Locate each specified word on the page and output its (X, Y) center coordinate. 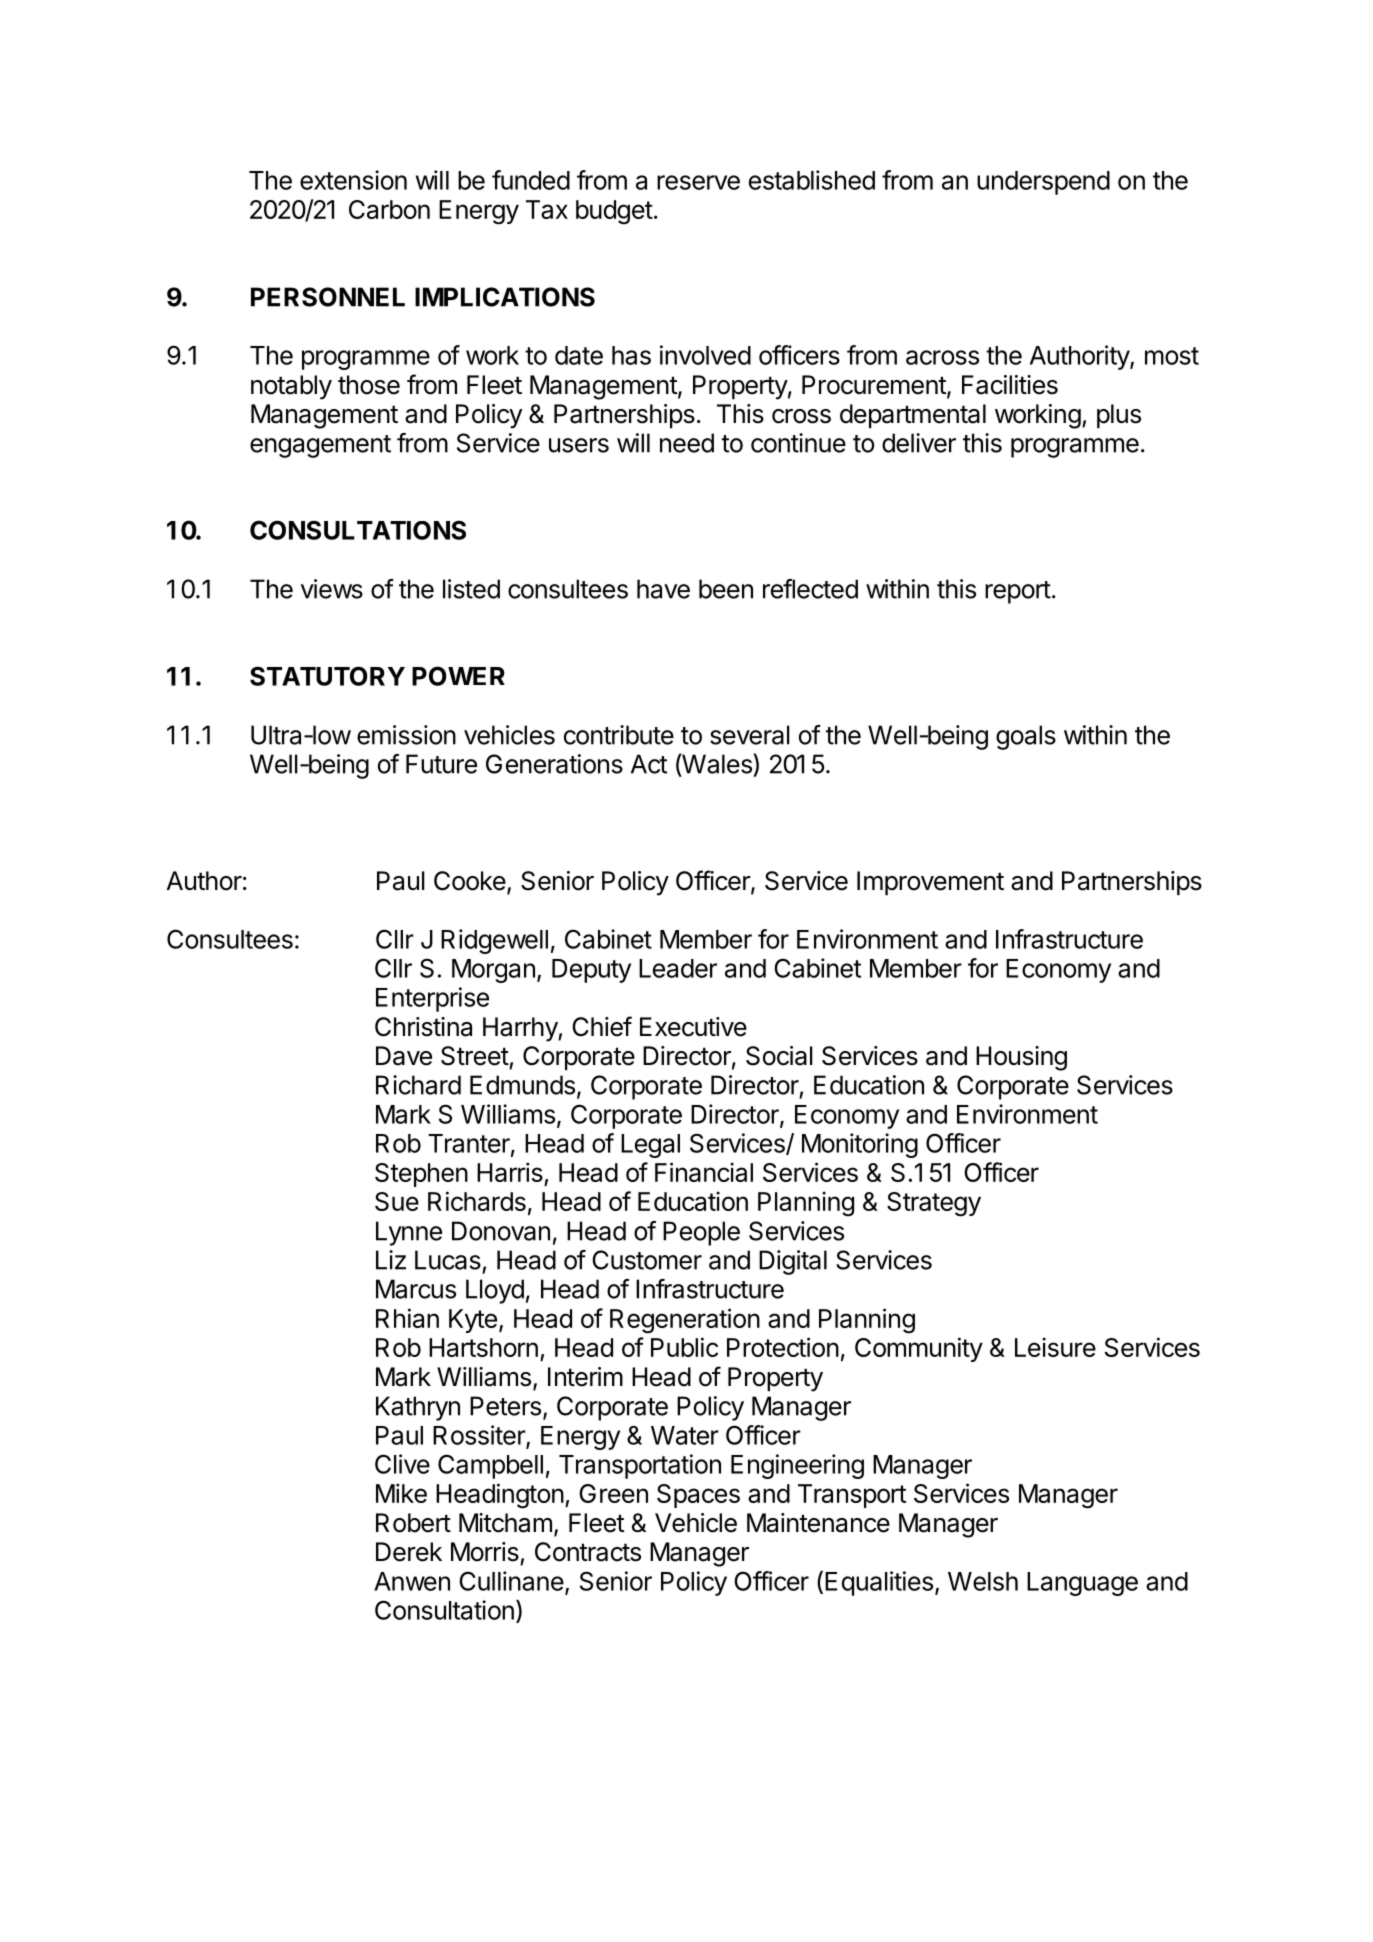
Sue (397, 1201)
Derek (409, 1552)
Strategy (934, 1204)
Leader (678, 968)
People (701, 1233)
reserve (698, 182)
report (1018, 592)
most (1172, 356)
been (726, 589)
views (332, 589)
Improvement (930, 883)
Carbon (389, 209)
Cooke (470, 881)
